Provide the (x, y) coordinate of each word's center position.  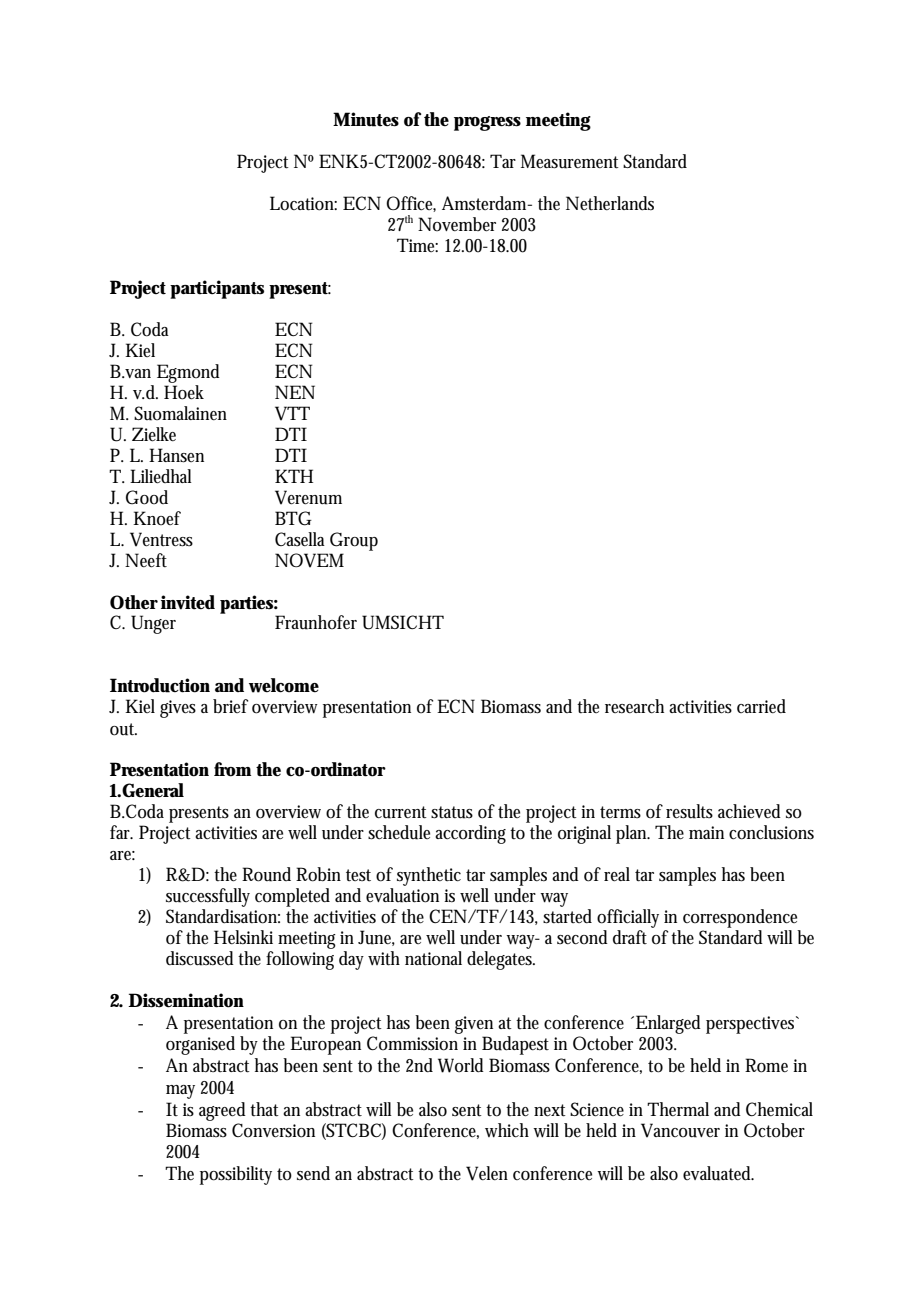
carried (761, 706)
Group (354, 541)
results (689, 811)
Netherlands (610, 203)
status (452, 812)
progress (487, 123)
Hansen (176, 455)
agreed (222, 1111)
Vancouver (680, 1130)
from (232, 769)
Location (303, 203)
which (507, 1130)
